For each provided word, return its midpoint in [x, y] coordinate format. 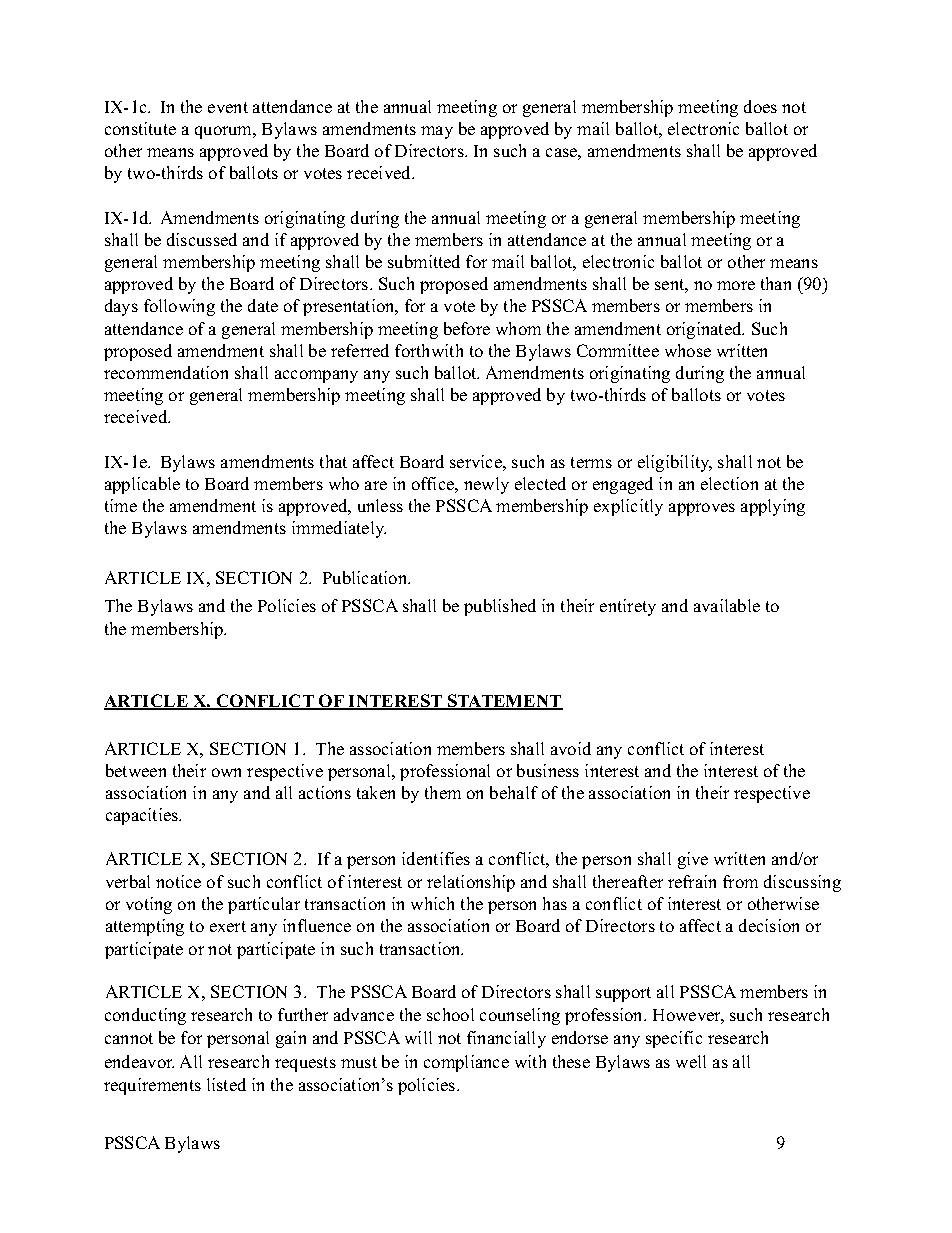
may [437, 132]
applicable [142, 485]
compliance [466, 1063]
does [760, 106]
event [228, 107]
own [226, 772]
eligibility [675, 463]
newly [486, 485]
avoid [571, 748]
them [443, 792]
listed [226, 1084]
